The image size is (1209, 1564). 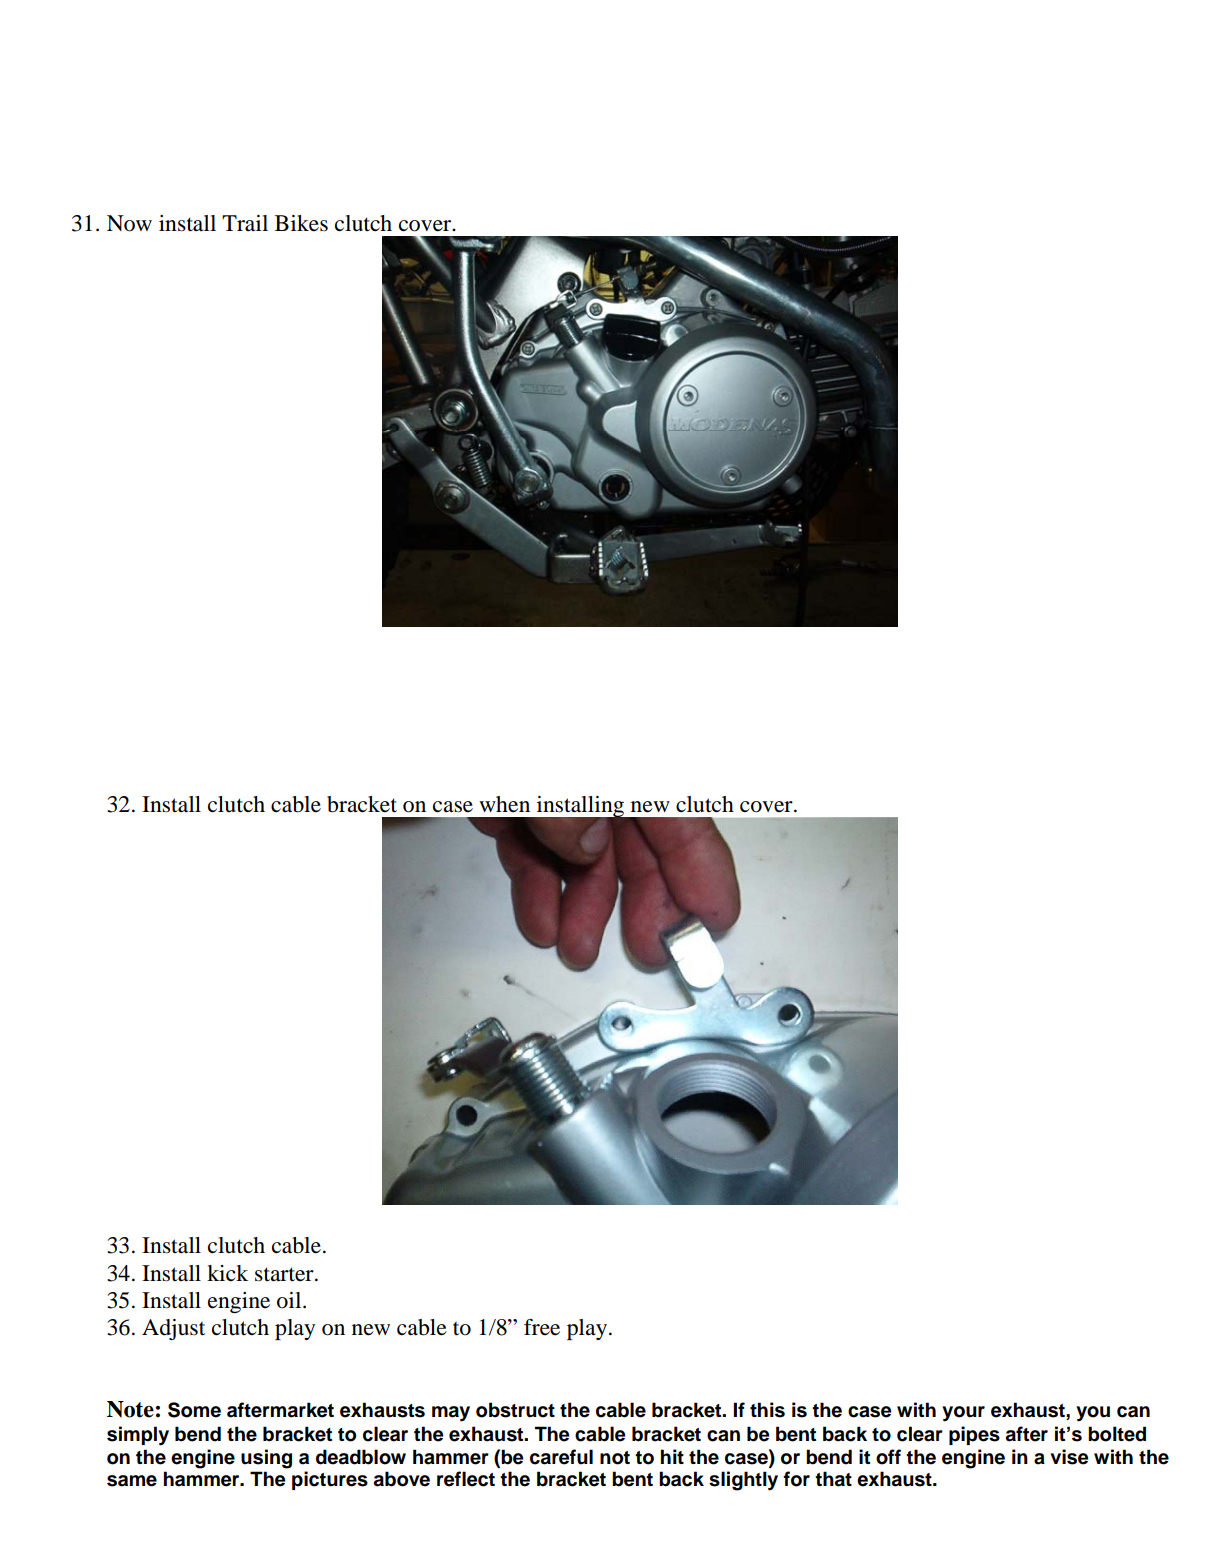 I want to click on Trail, so click(x=245, y=223).
